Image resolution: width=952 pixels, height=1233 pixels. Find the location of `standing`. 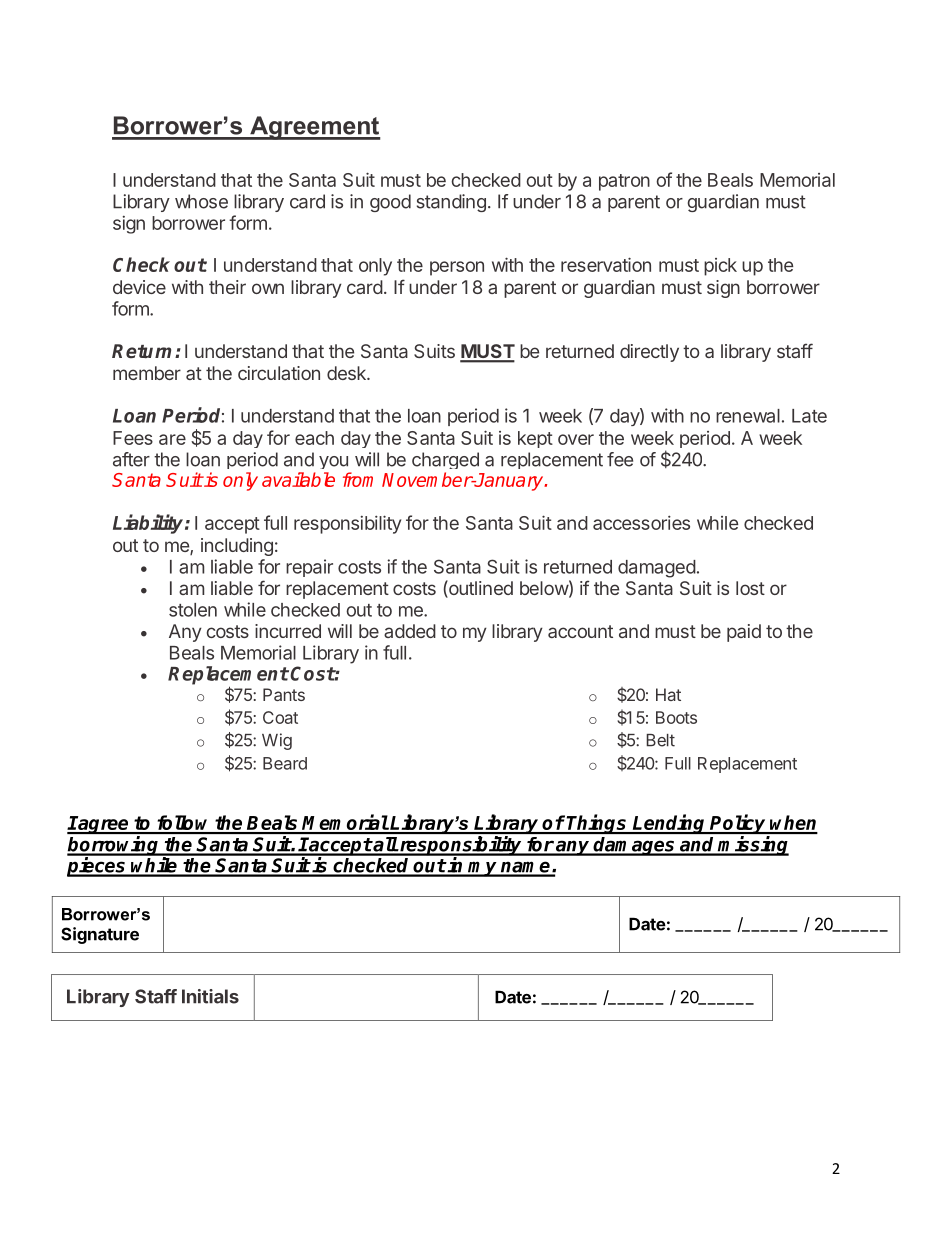

standing is located at coordinates (451, 203).
